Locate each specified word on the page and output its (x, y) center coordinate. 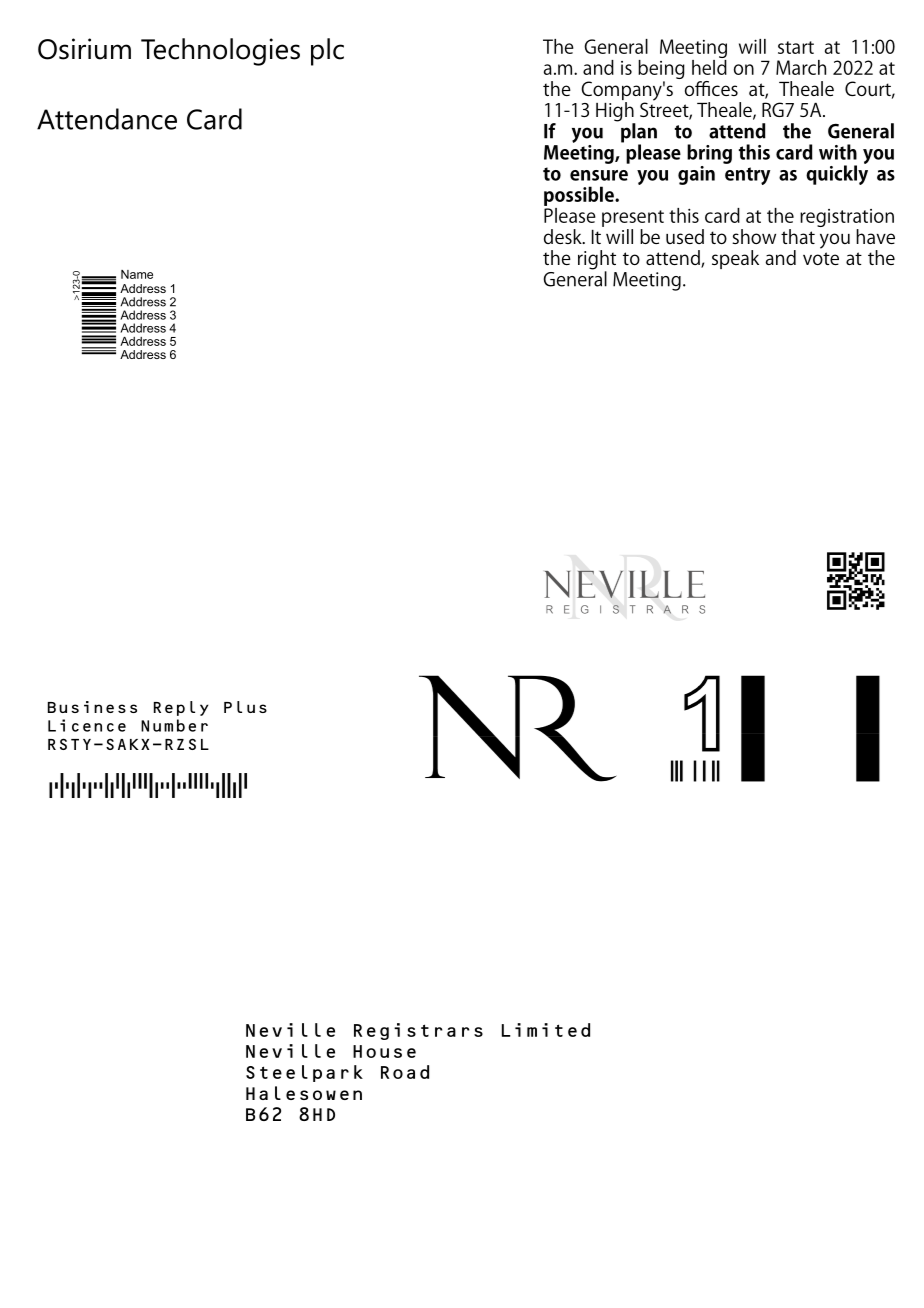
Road (405, 1072)
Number (174, 725)
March (801, 67)
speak (735, 259)
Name (137, 274)
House (384, 1051)
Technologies (220, 52)
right (597, 261)
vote (821, 258)
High (615, 111)
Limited (546, 1030)
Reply (181, 708)
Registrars (418, 1031)
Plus (245, 707)
